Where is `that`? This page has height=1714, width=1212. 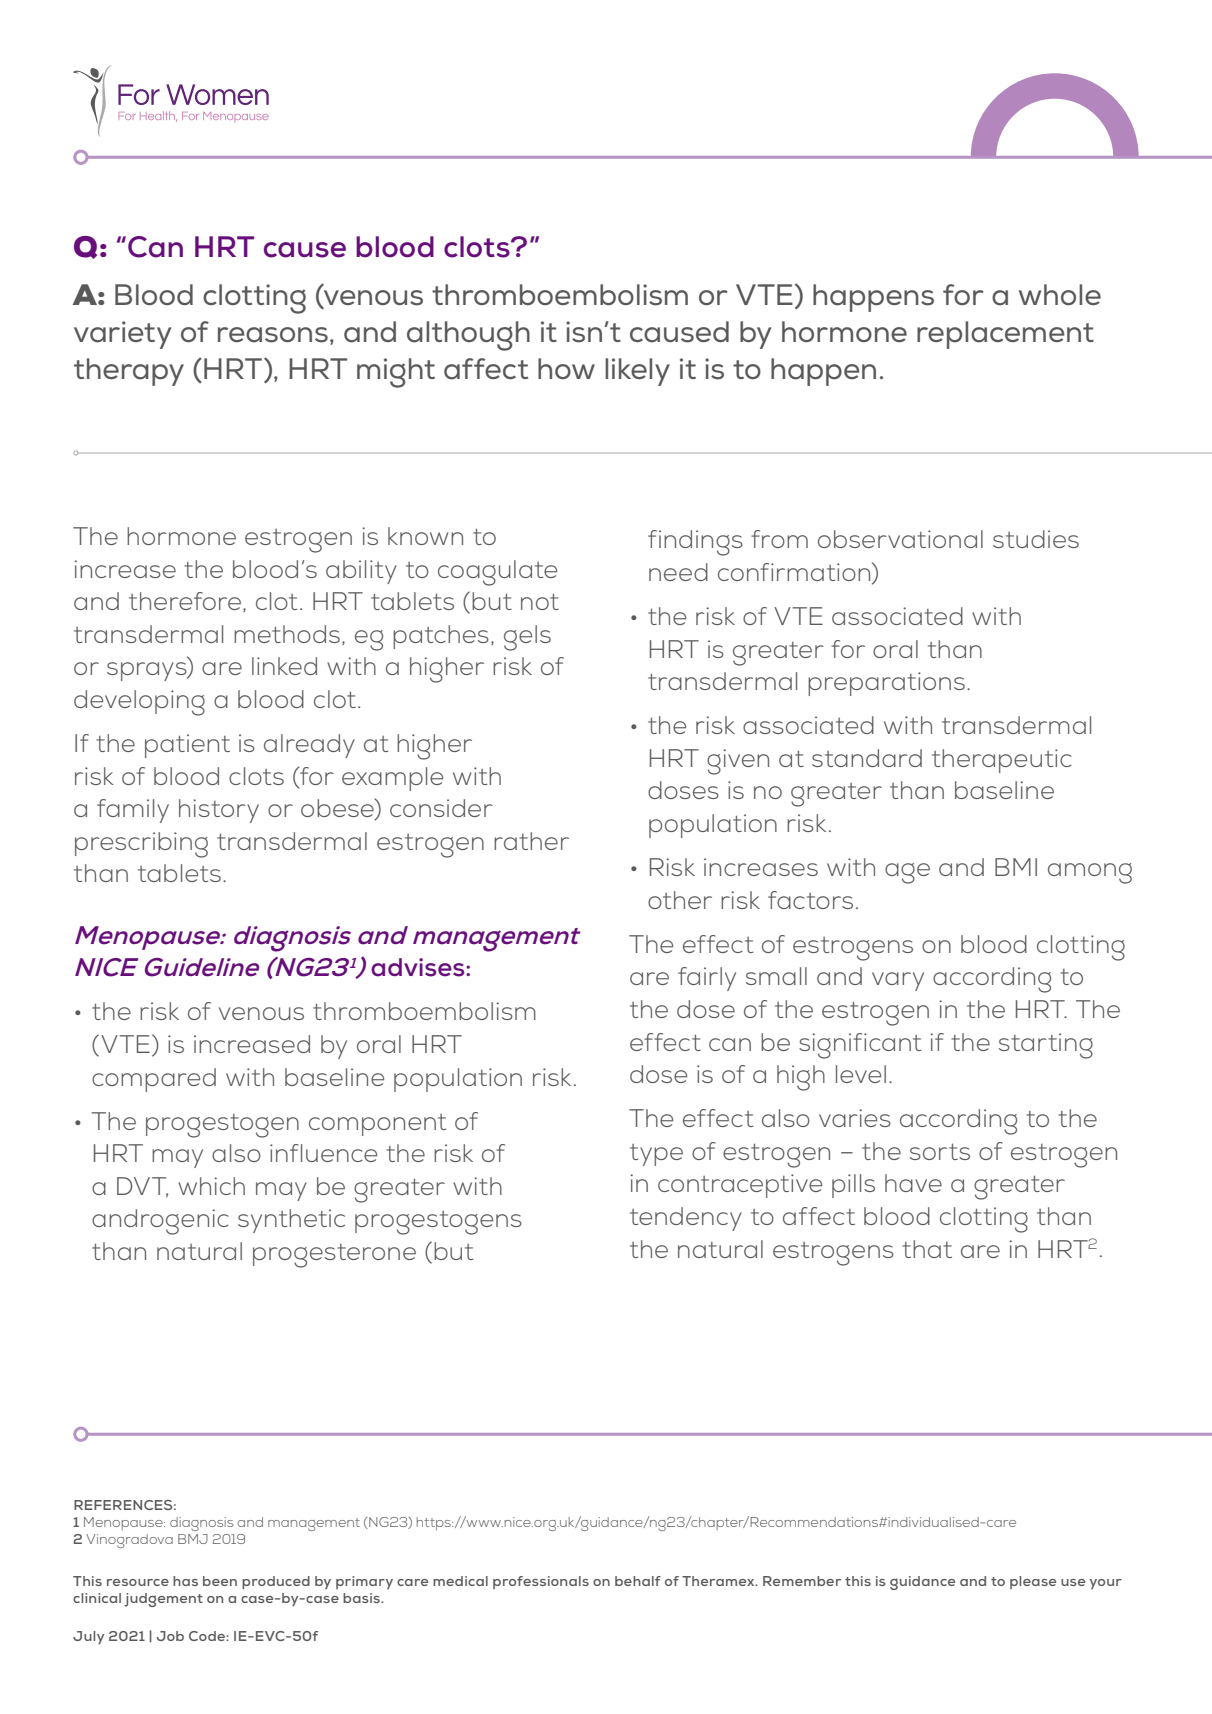 that is located at coordinates (927, 1249).
